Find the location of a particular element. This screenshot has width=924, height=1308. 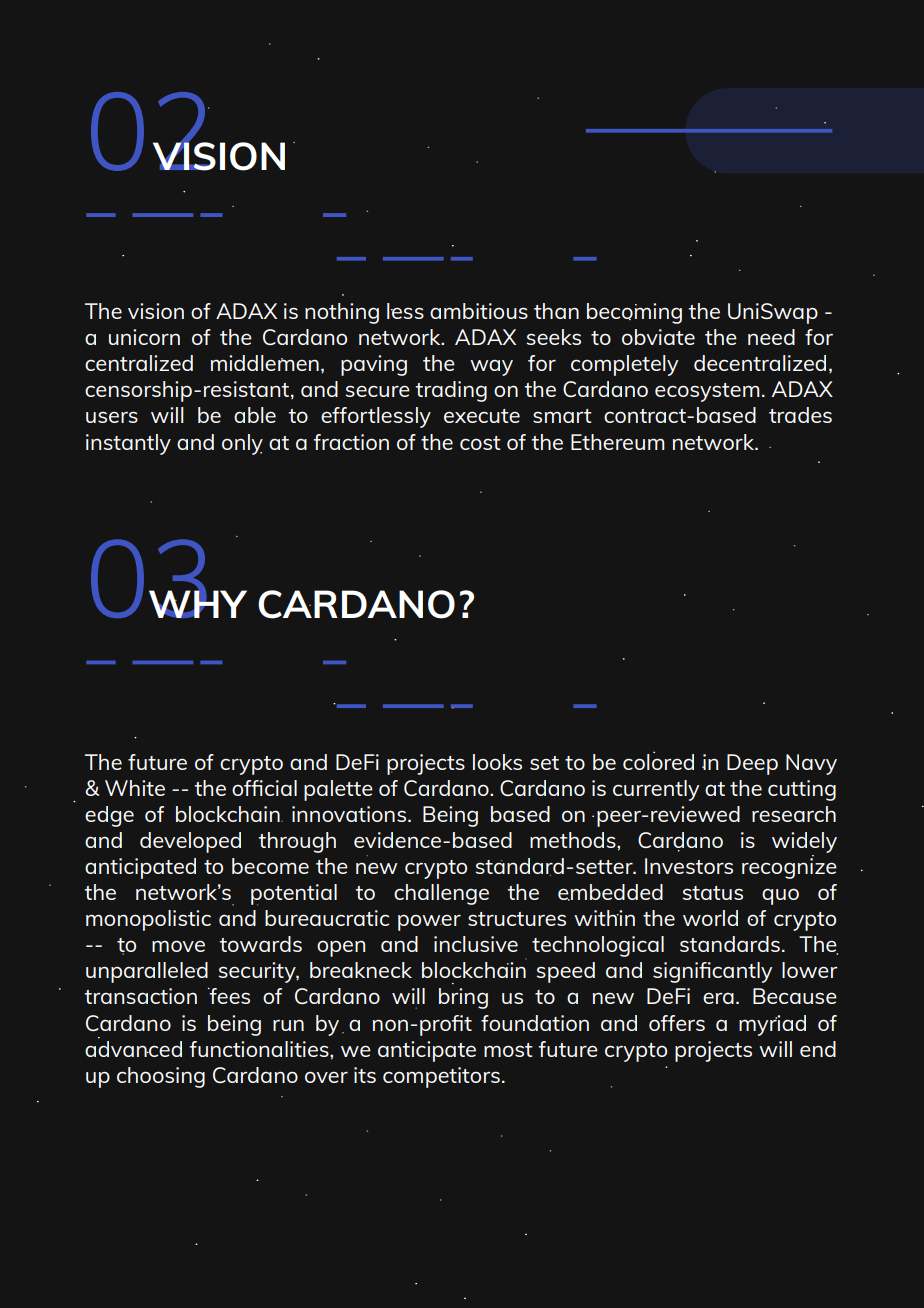

palette is located at coordinates (338, 790).
